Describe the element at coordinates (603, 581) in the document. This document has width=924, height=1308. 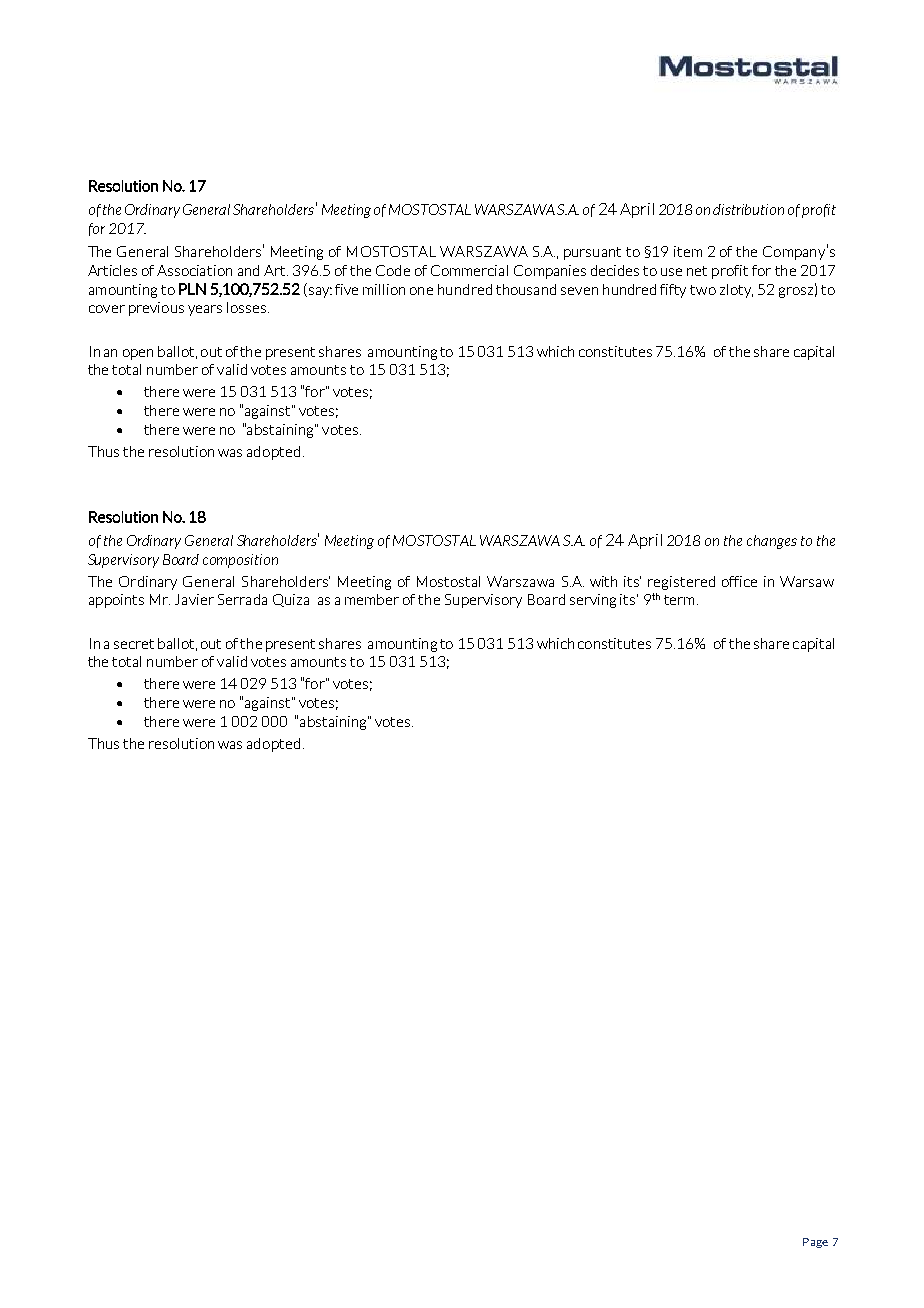
I see `with` at that location.
